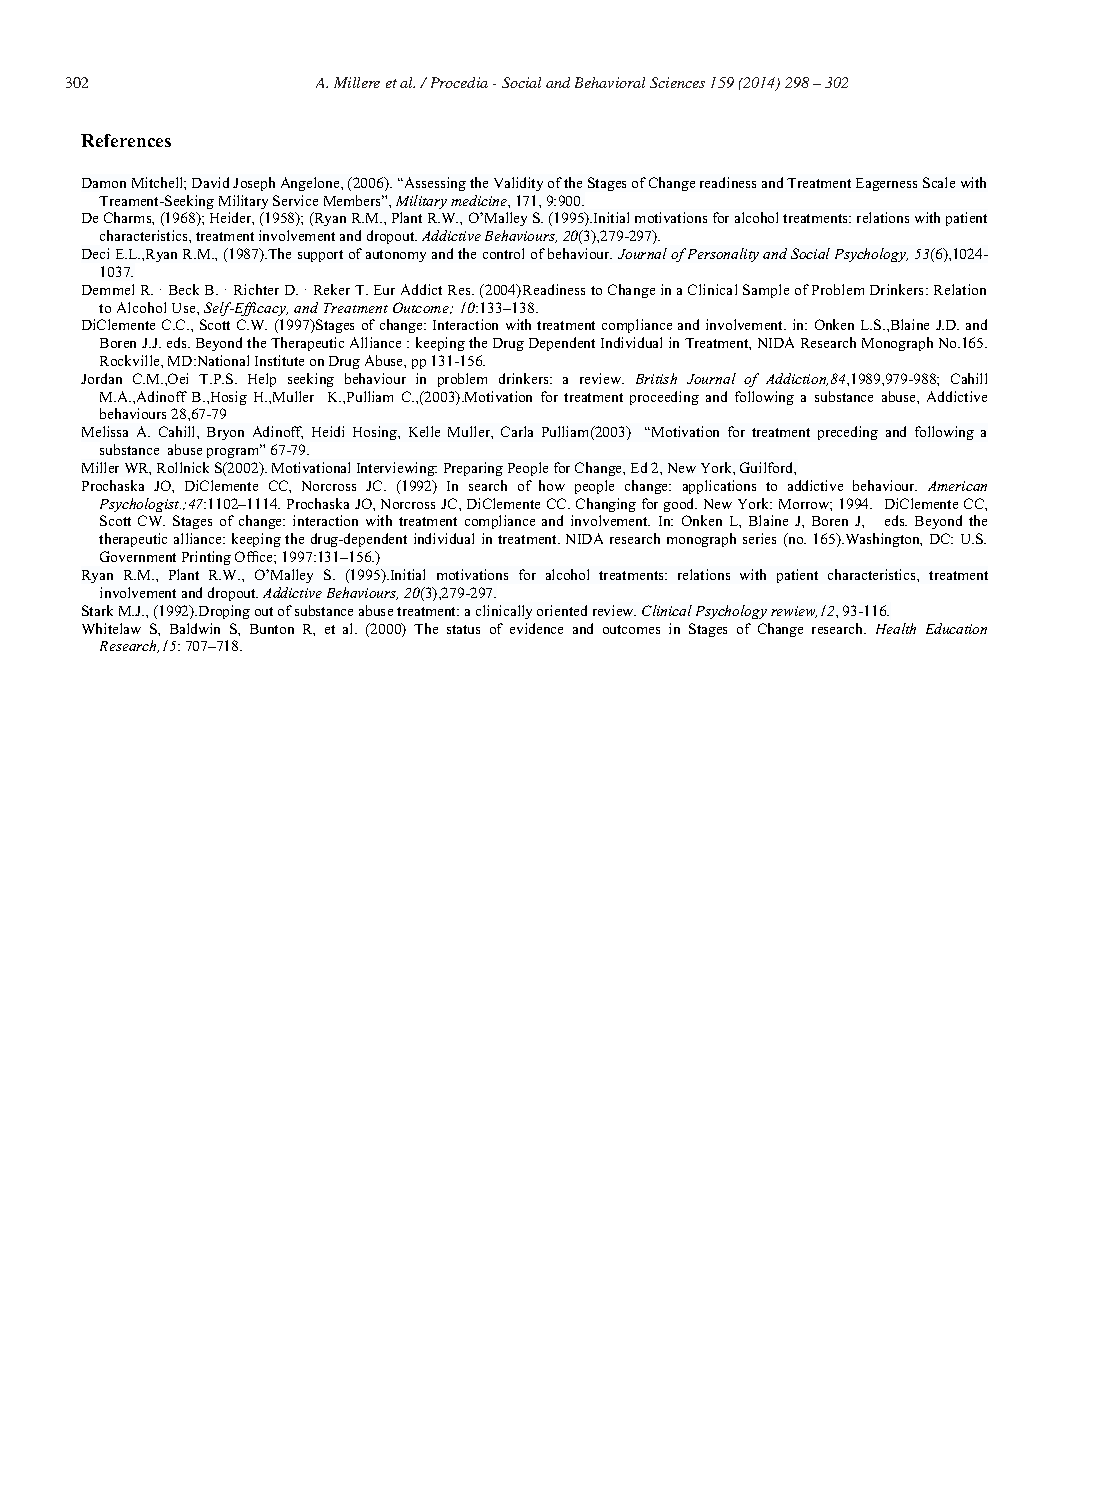 The height and width of the screenshot is (1500, 1099). What do you see at coordinates (459, 82) in the screenshot?
I see `Procedia` at bounding box center [459, 82].
